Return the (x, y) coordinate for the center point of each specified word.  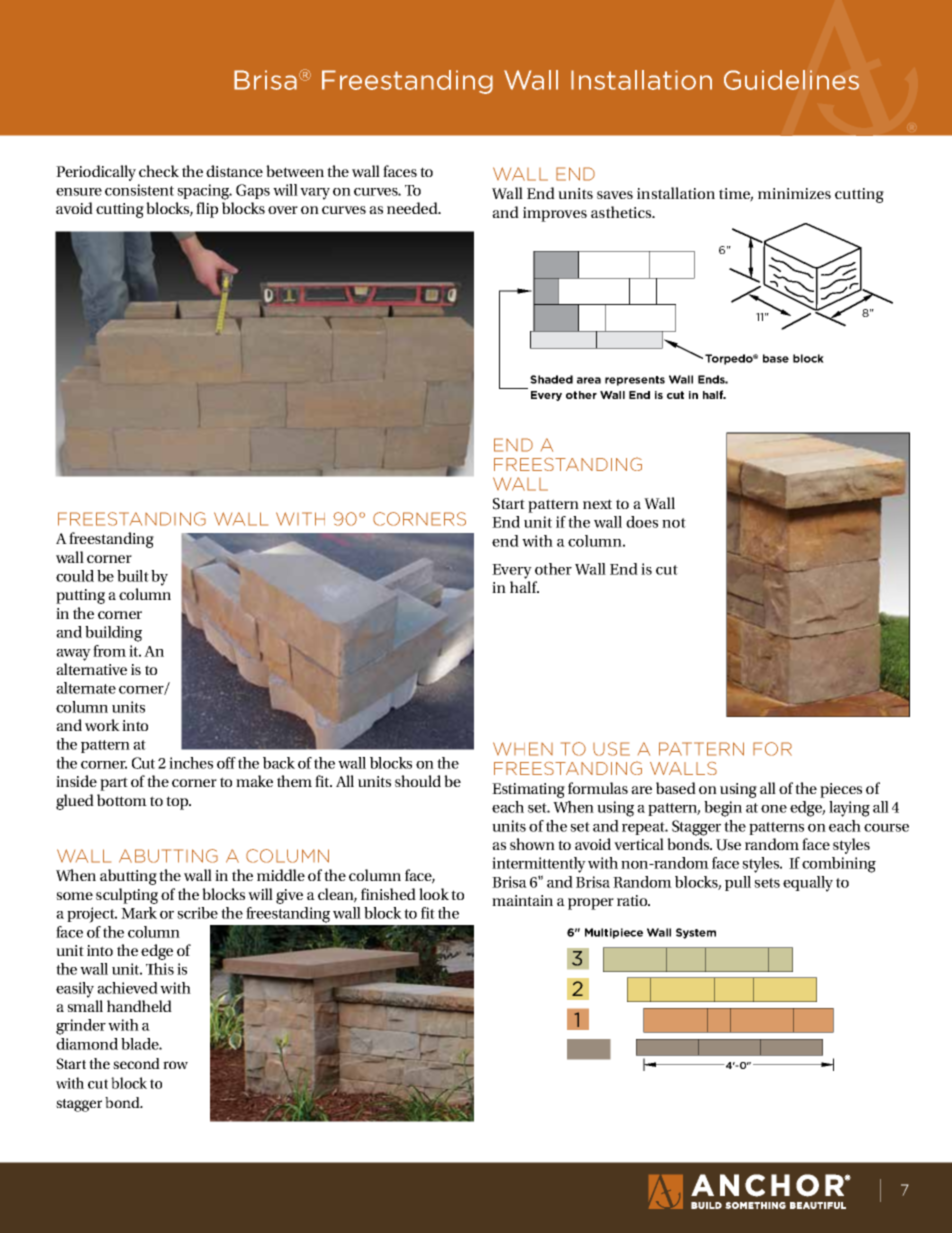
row (175, 1065)
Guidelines (791, 80)
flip (207, 210)
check (159, 171)
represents (635, 381)
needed (413, 208)
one (774, 809)
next (597, 504)
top (178, 803)
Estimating (528, 790)
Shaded (551, 379)
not (674, 523)
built (133, 576)
